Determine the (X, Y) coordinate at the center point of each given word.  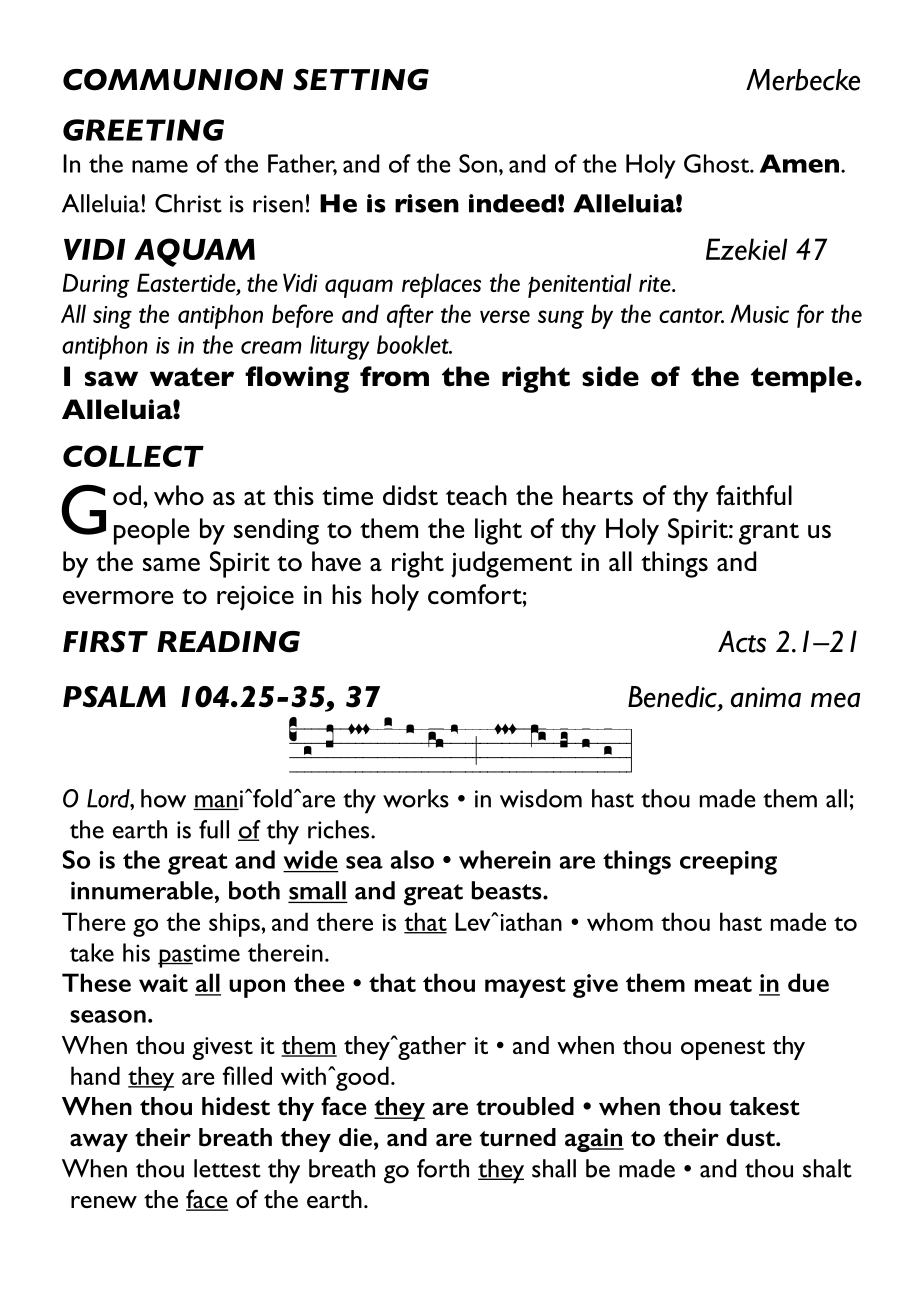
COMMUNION (173, 80)
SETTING (361, 80)
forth (443, 1168)
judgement (511, 564)
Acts (742, 642)
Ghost (717, 163)
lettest (227, 1168)
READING (228, 642)
